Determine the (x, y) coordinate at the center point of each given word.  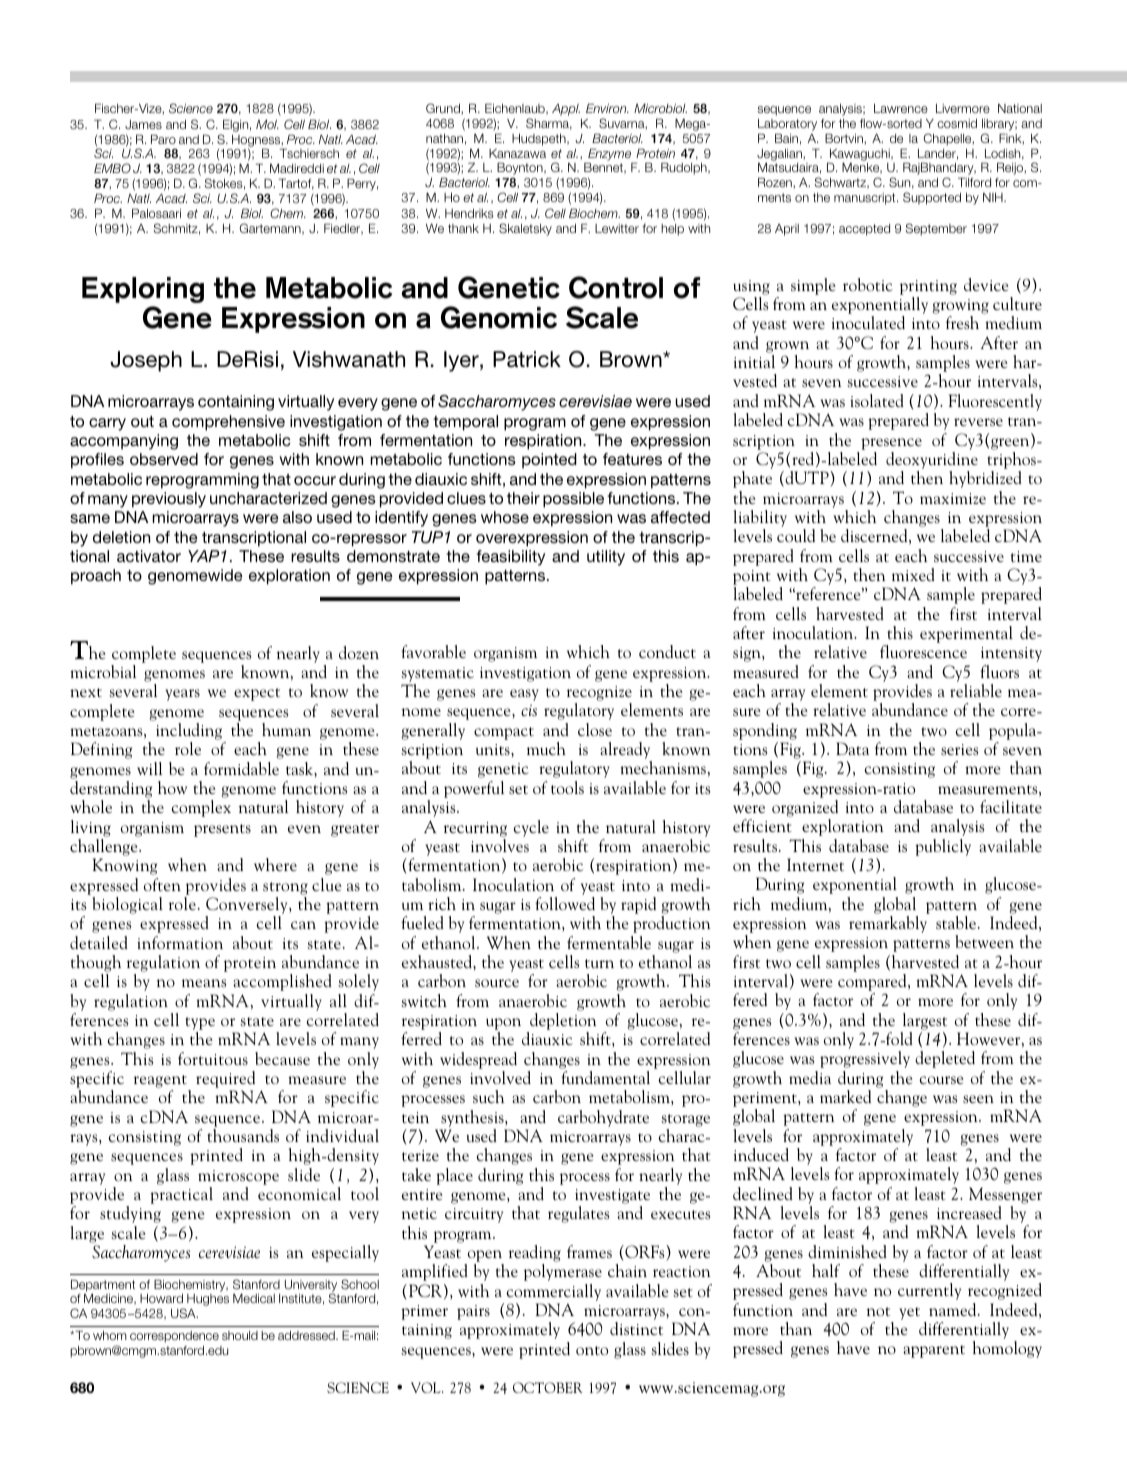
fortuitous (213, 1058)
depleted (945, 1059)
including (189, 731)
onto (592, 1350)
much (546, 748)
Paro (163, 139)
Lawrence (901, 108)
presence (891, 444)
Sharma (549, 124)
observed (164, 459)
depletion (563, 1021)
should (240, 1335)
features (632, 459)
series (959, 749)
